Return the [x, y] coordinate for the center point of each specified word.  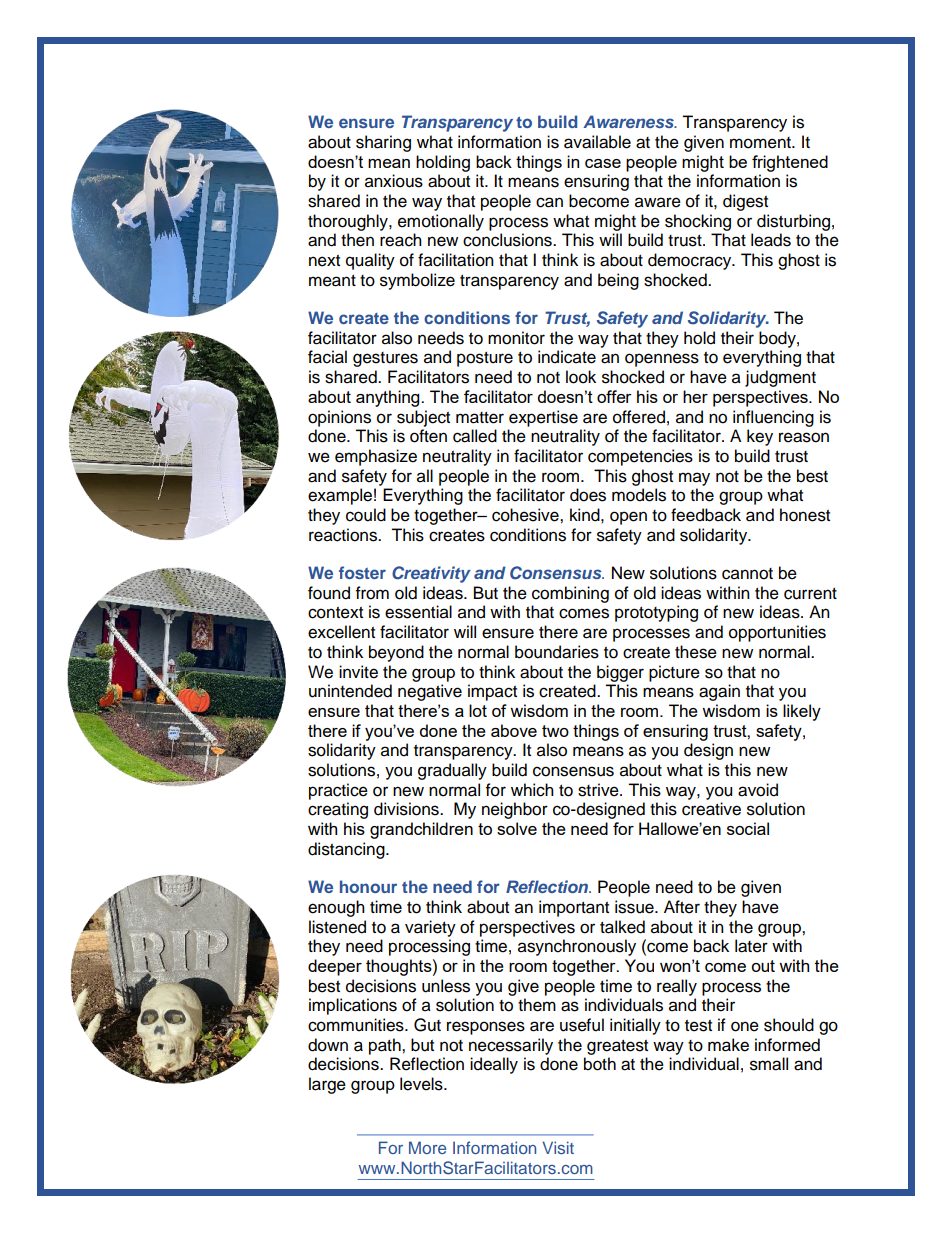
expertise [543, 418]
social [748, 828]
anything [389, 398]
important [574, 908]
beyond [396, 653]
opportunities [777, 633]
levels [422, 1084]
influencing [773, 418]
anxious [394, 181]
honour [368, 886]
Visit [558, 1147]
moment [761, 143]
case [603, 163]
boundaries [557, 652]
